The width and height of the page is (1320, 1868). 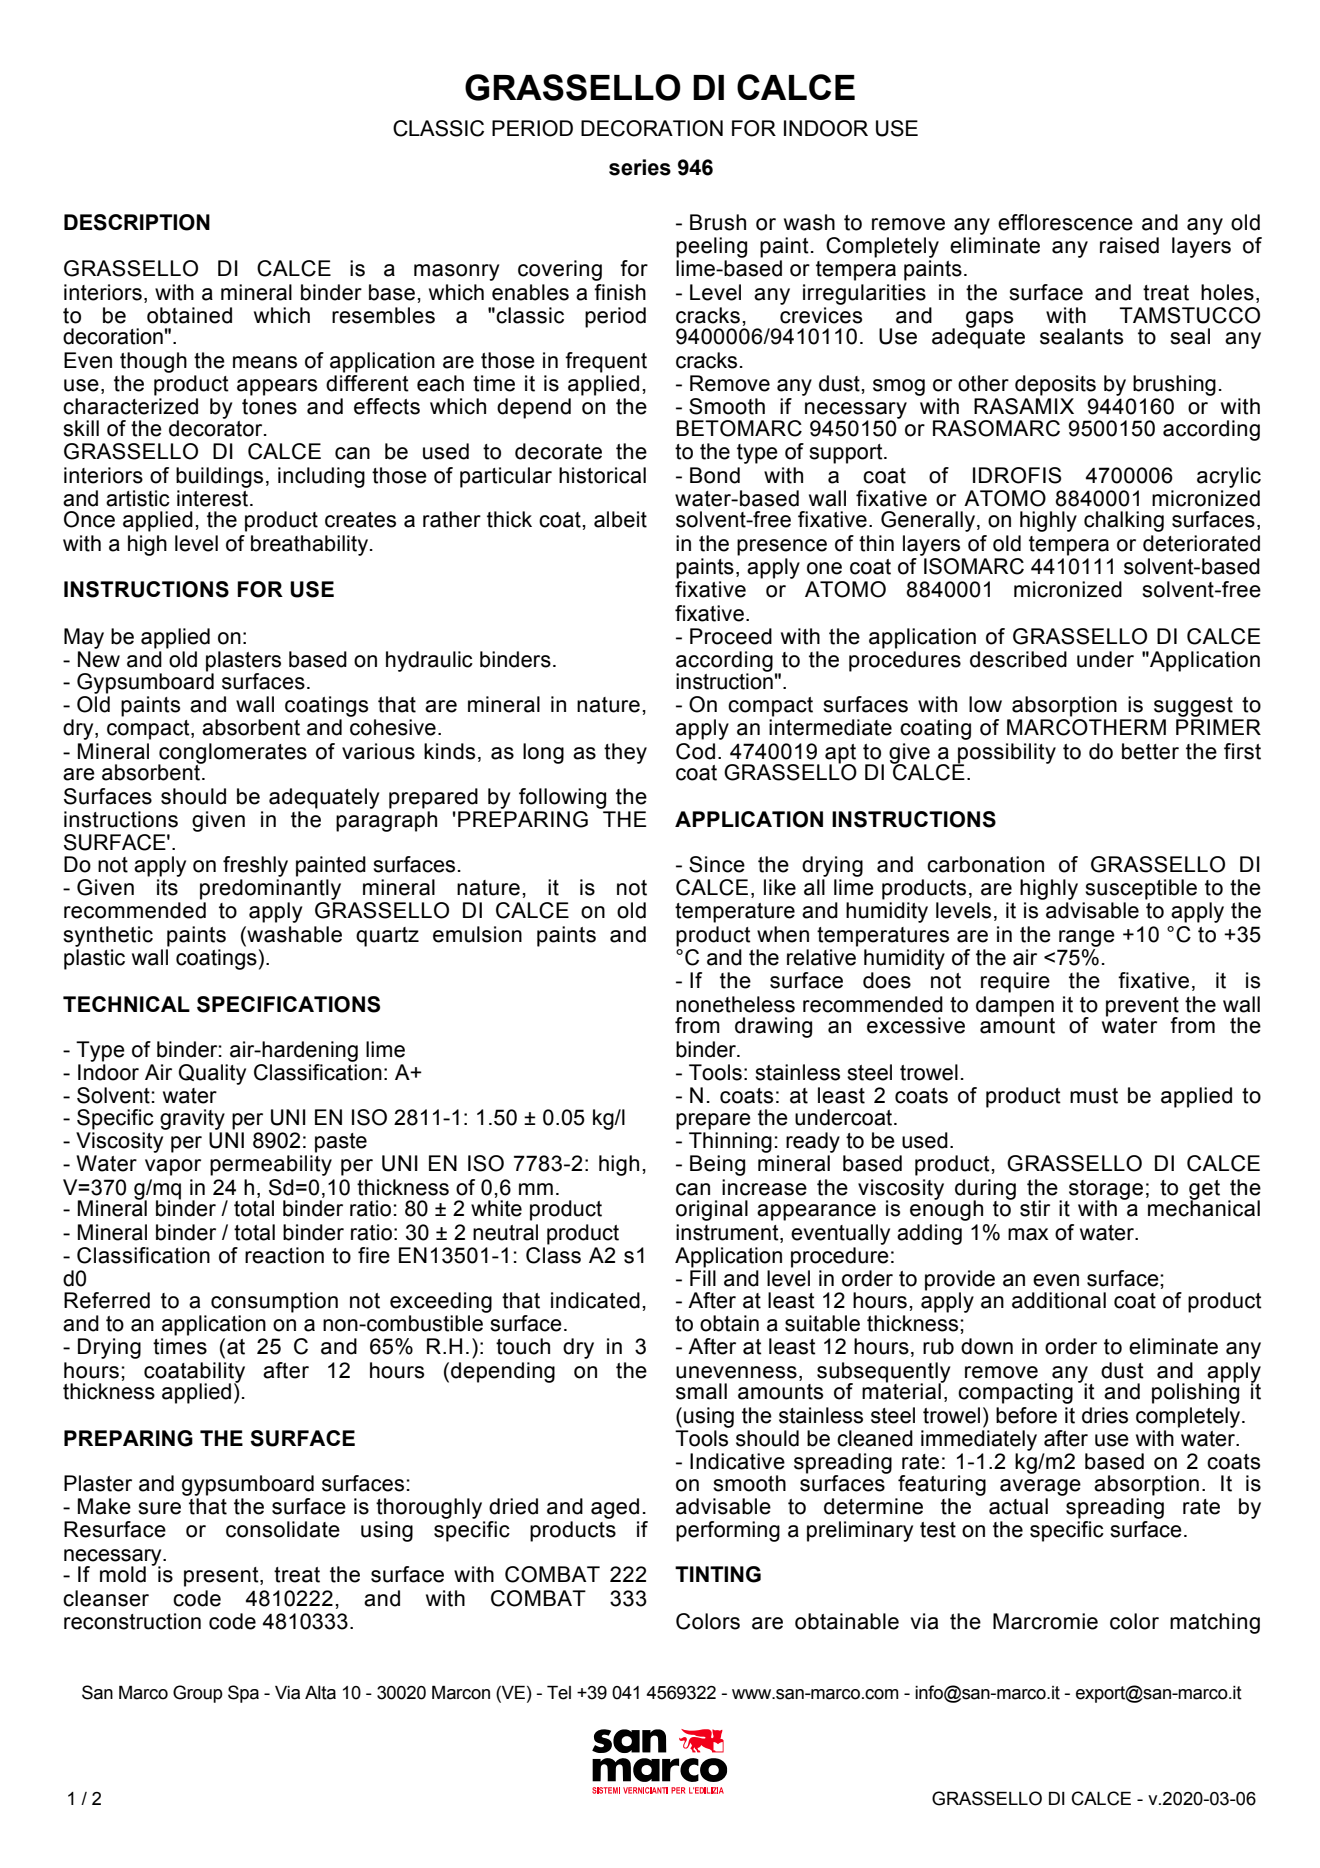 I want to click on peeling, so click(x=711, y=247).
